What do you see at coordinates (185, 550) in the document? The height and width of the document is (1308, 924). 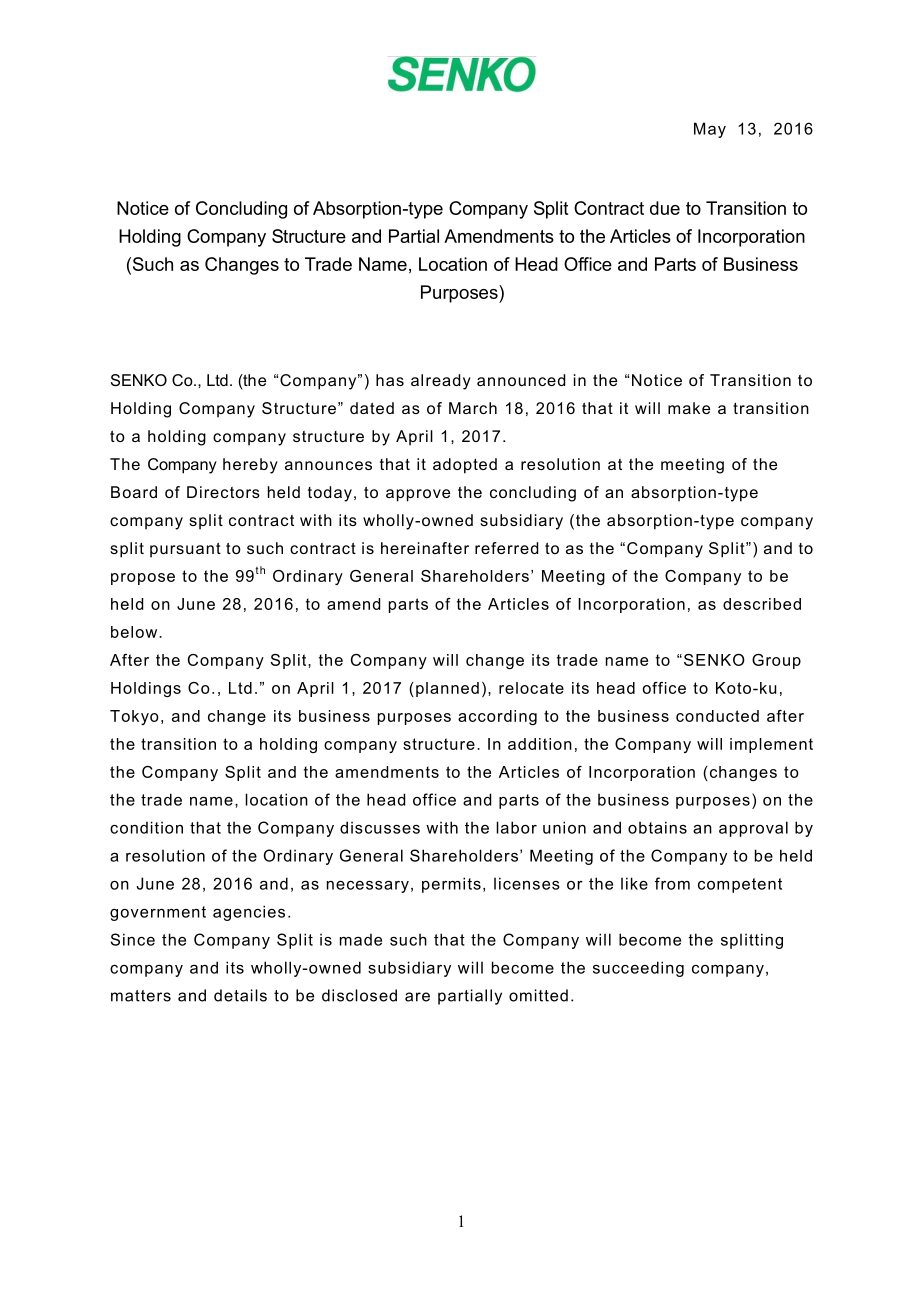 I see `pursuant` at bounding box center [185, 550].
